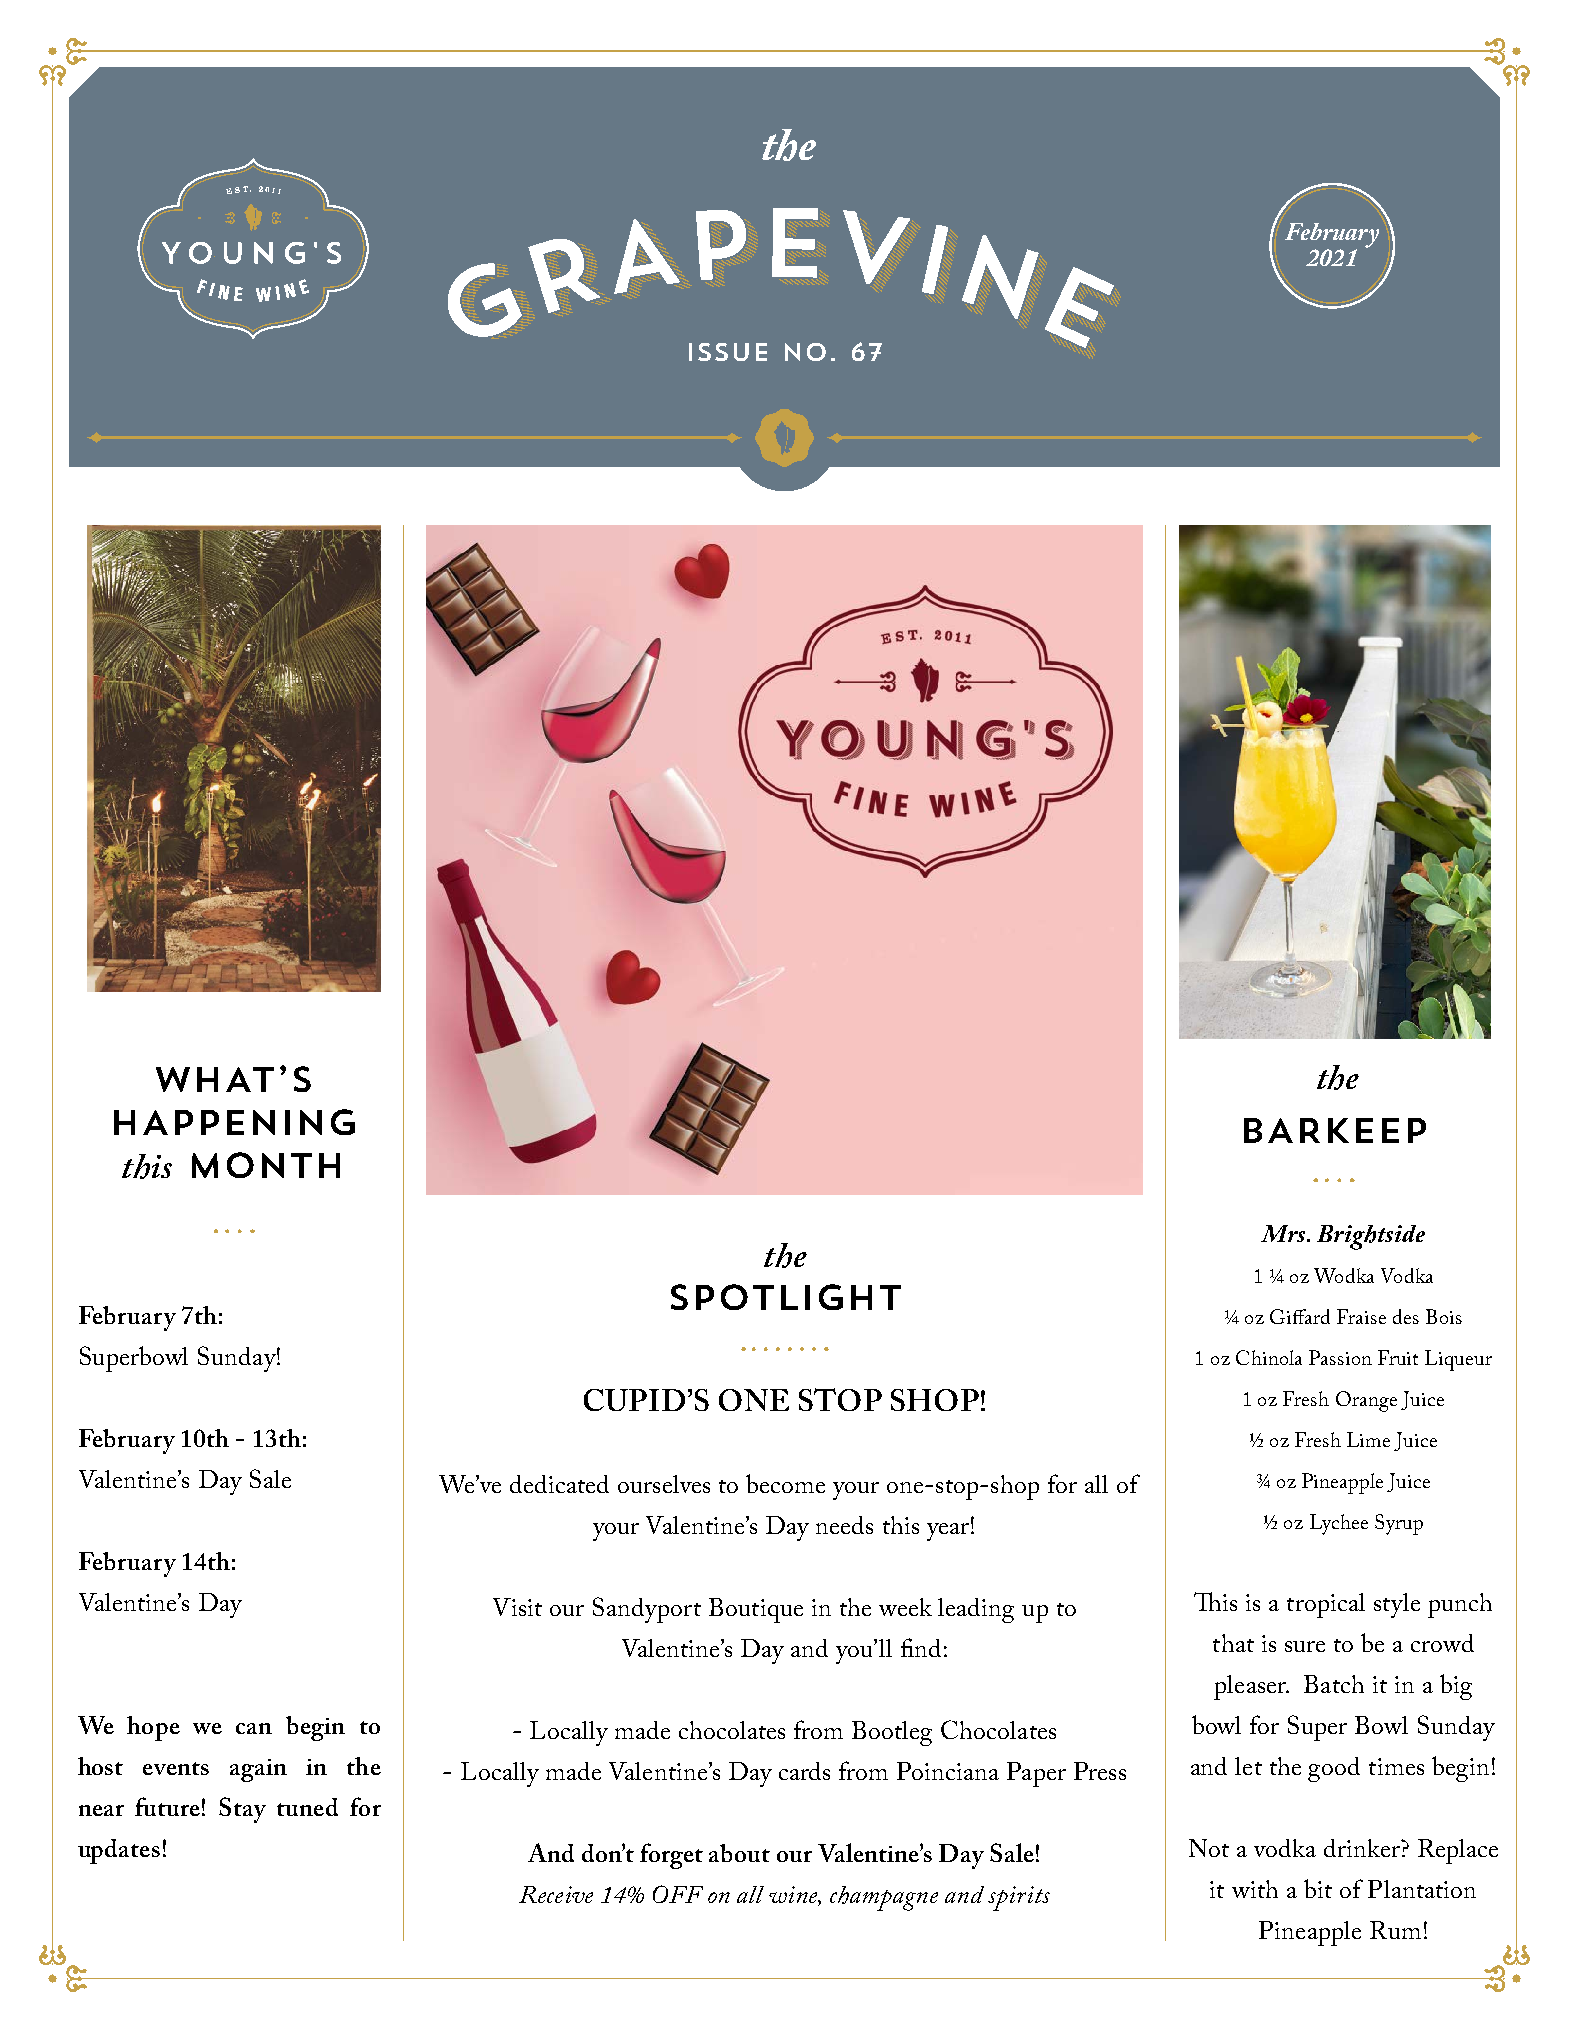 The image size is (1569, 2030). Describe the element at coordinates (1335, 1130) in the document. I see `BARKEEP` at that location.
